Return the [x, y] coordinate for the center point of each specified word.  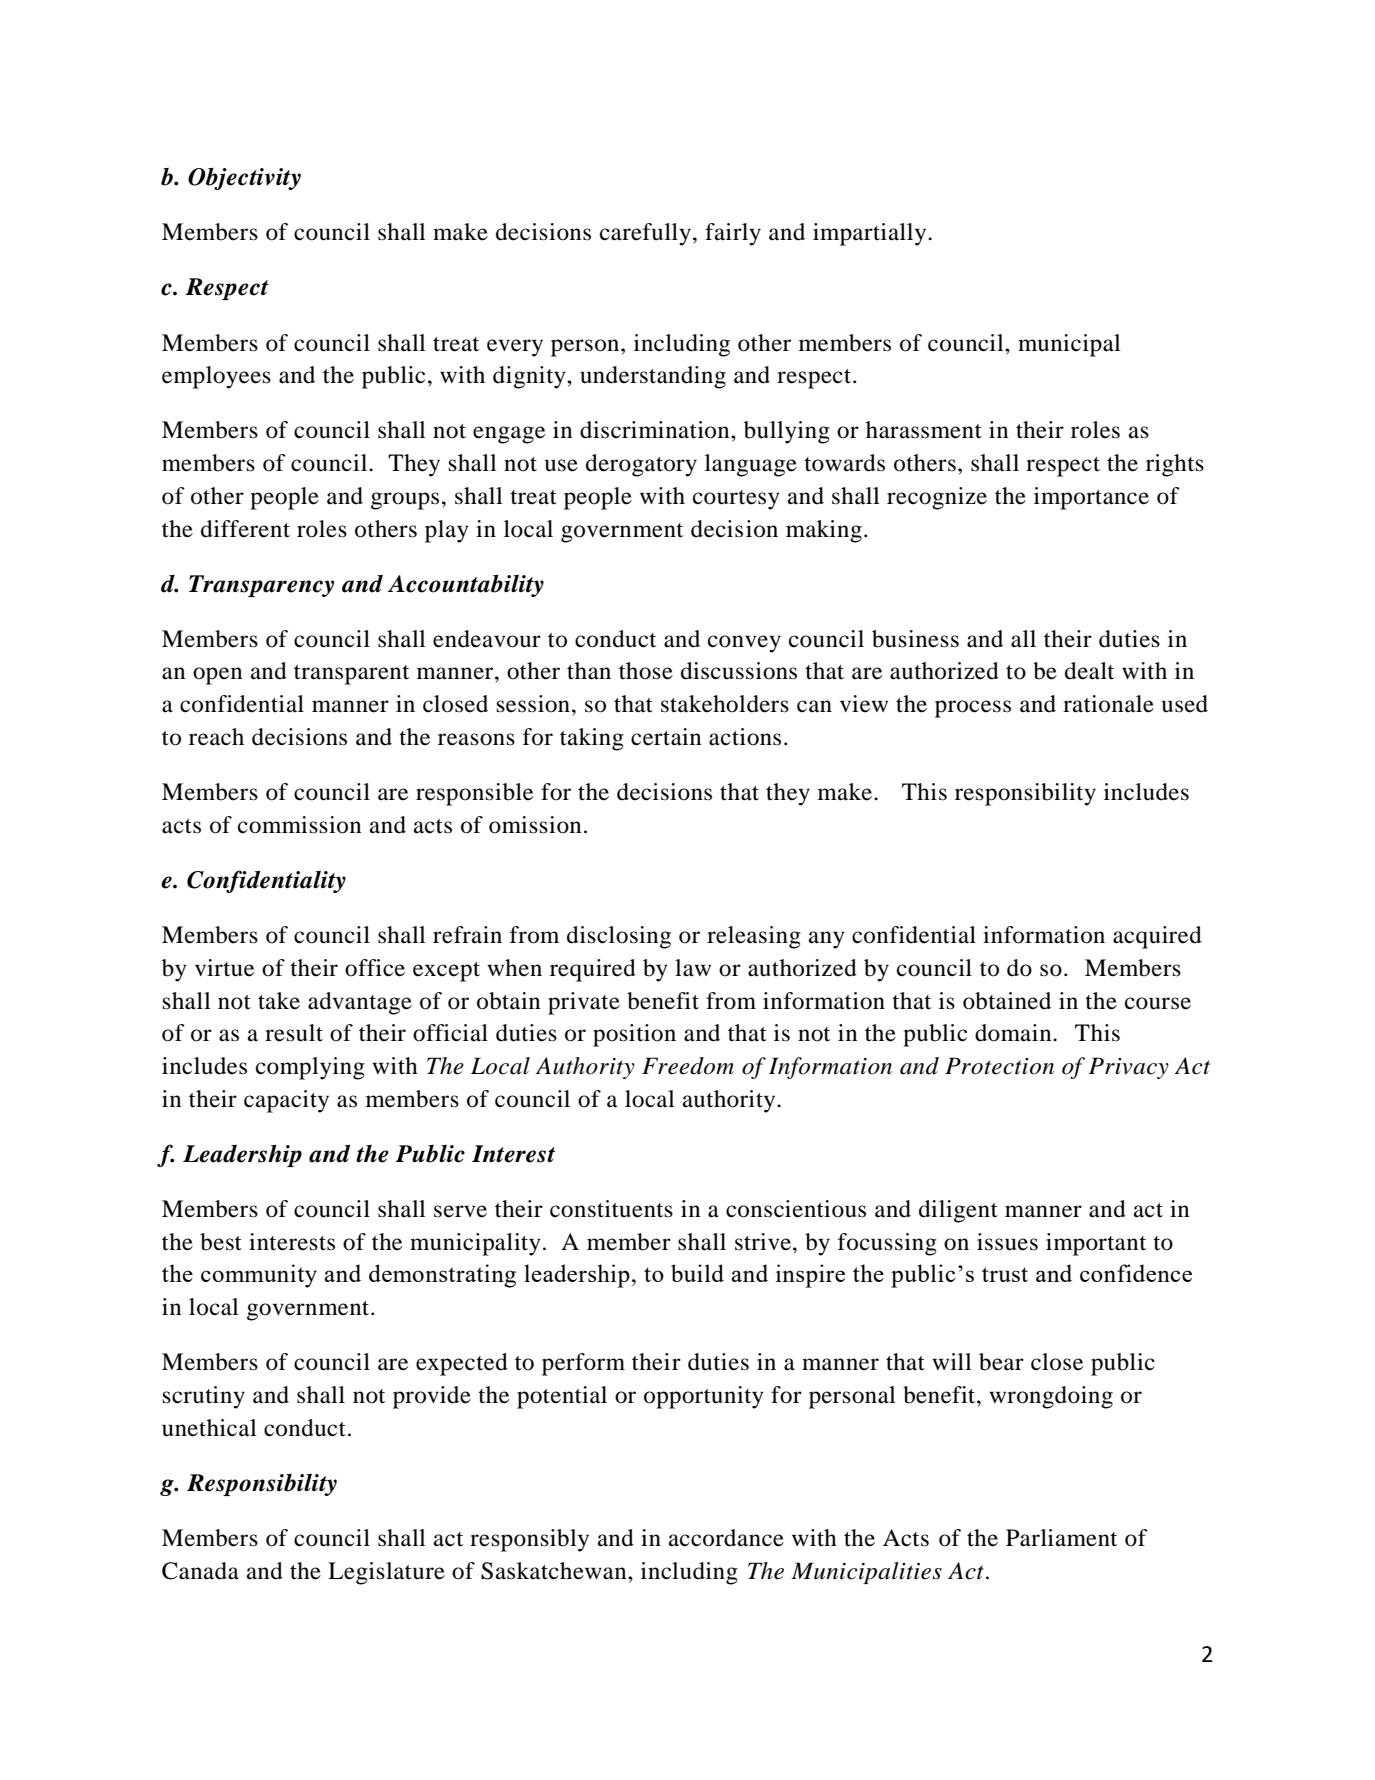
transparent [351, 675]
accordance [726, 1538]
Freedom [688, 1066]
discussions [739, 671]
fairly [733, 234]
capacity [286, 1101]
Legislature [386, 1573]
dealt [1089, 671]
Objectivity [244, 178]
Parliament [1061, 1538]
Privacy [1129, 1068]
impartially [871, 234]
